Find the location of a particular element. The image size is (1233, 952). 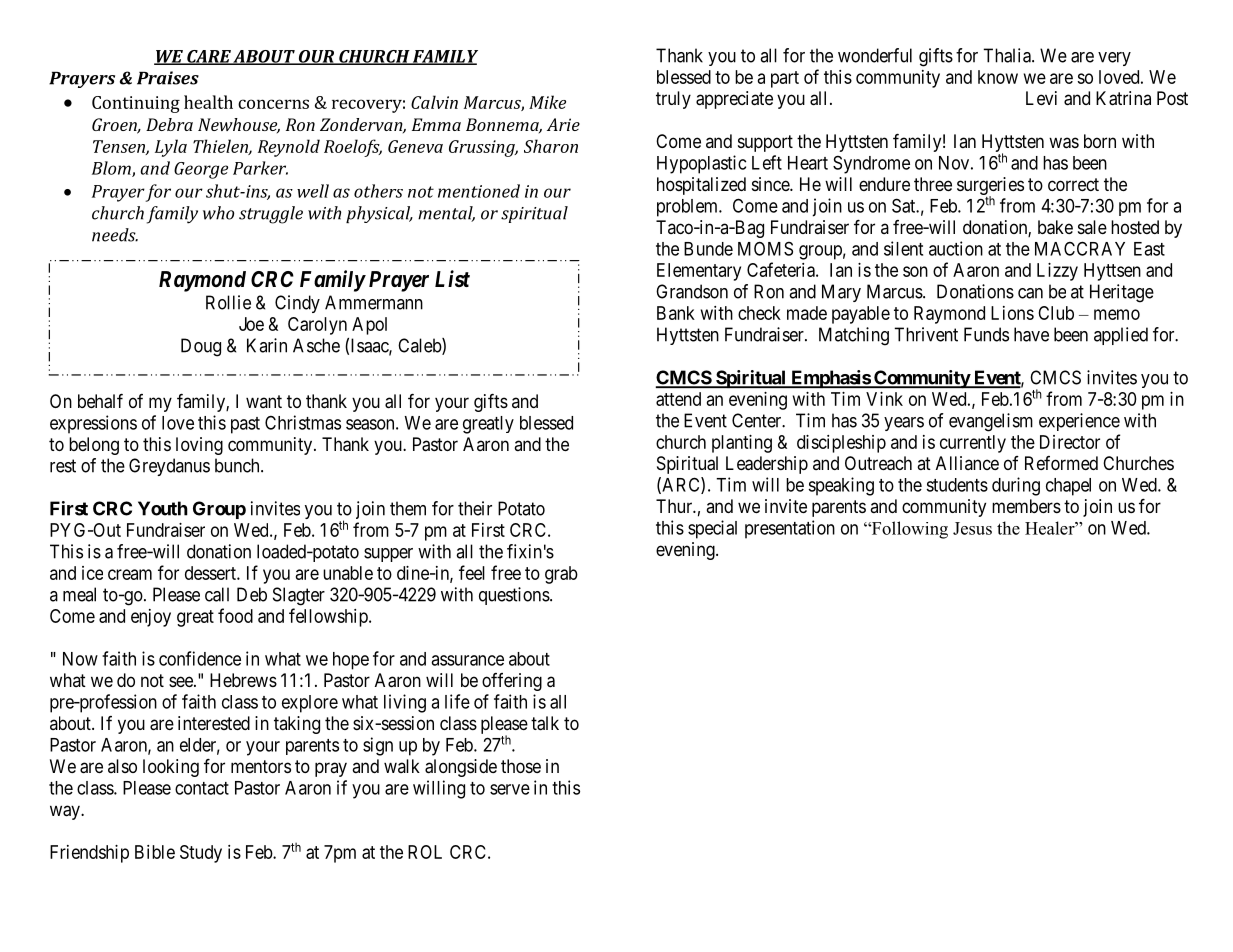

Lizzy is located at coordinates (1057, 272).
